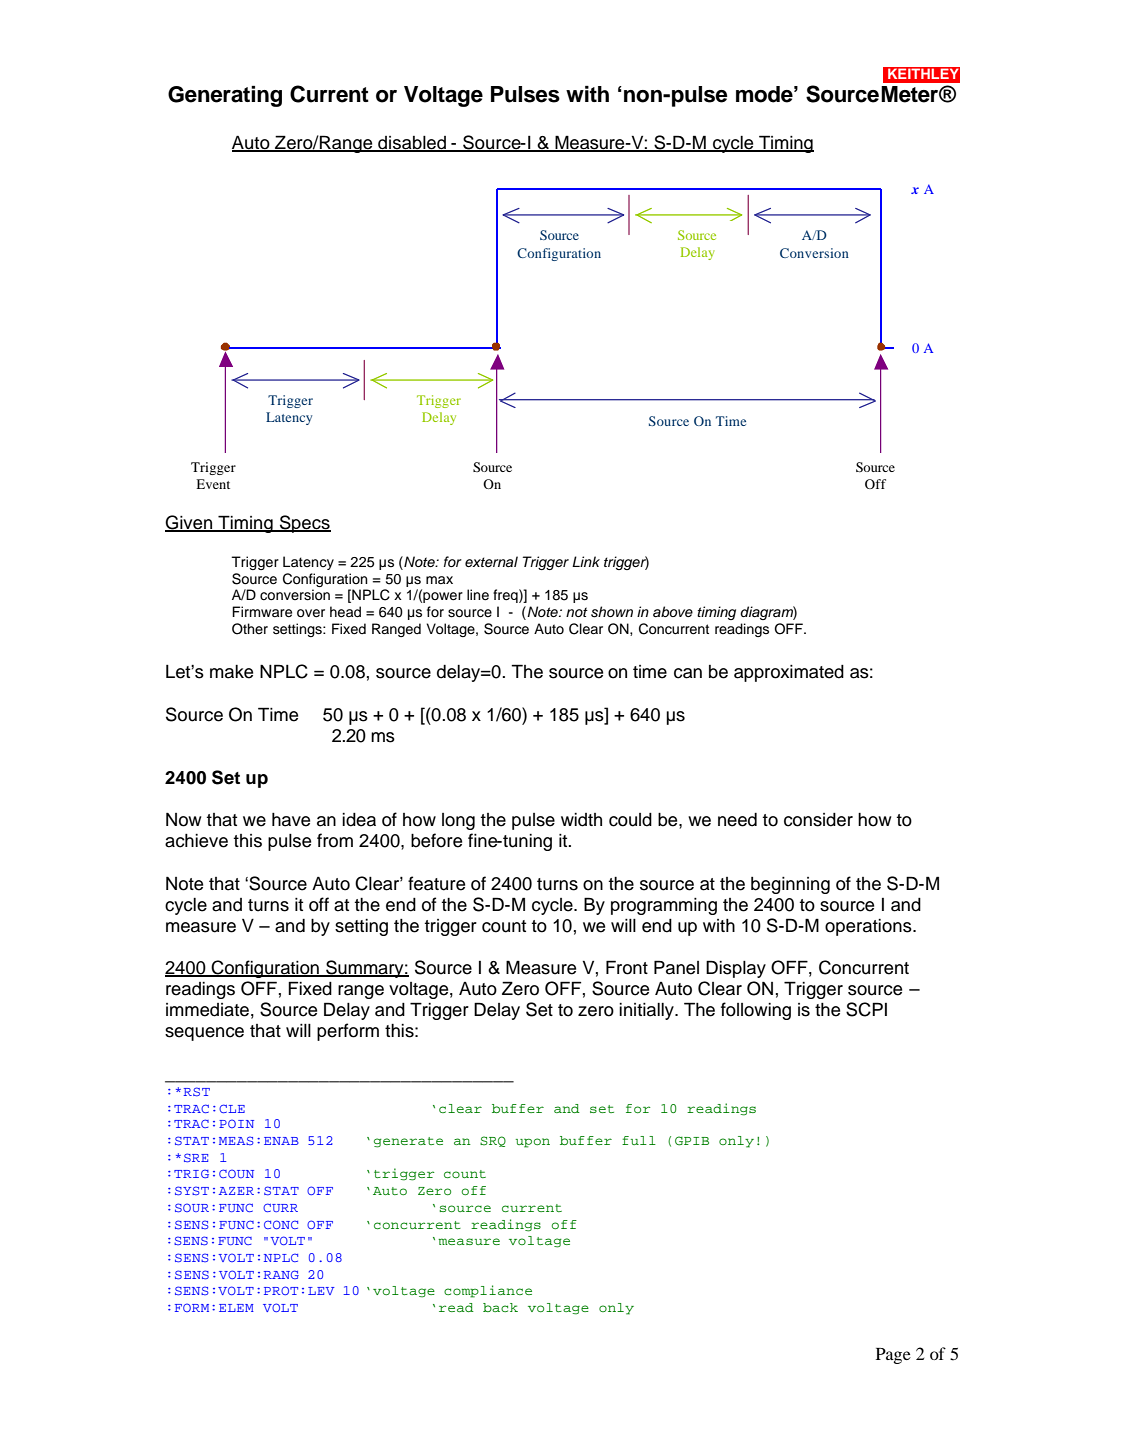 The height and width of the screenshot is (1456, 1125). Describe the element at coordinates (304, 524) in the screenshot. I see `Specs` at that location.
